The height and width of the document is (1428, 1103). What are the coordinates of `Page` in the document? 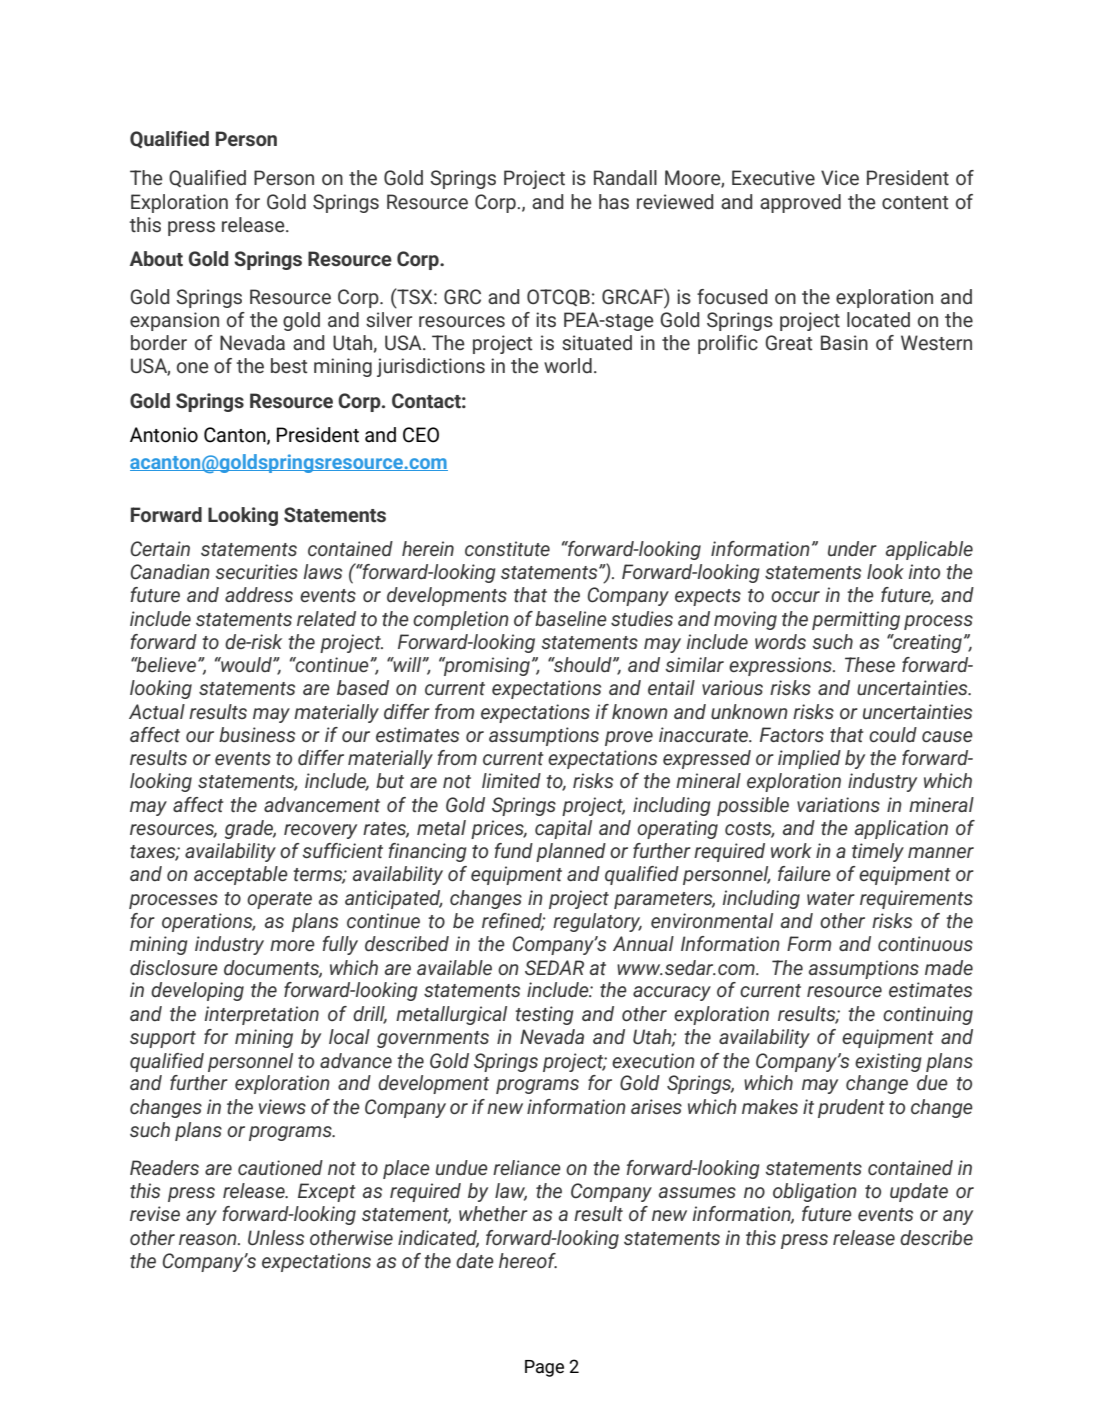 It's located at (544, 1368).
